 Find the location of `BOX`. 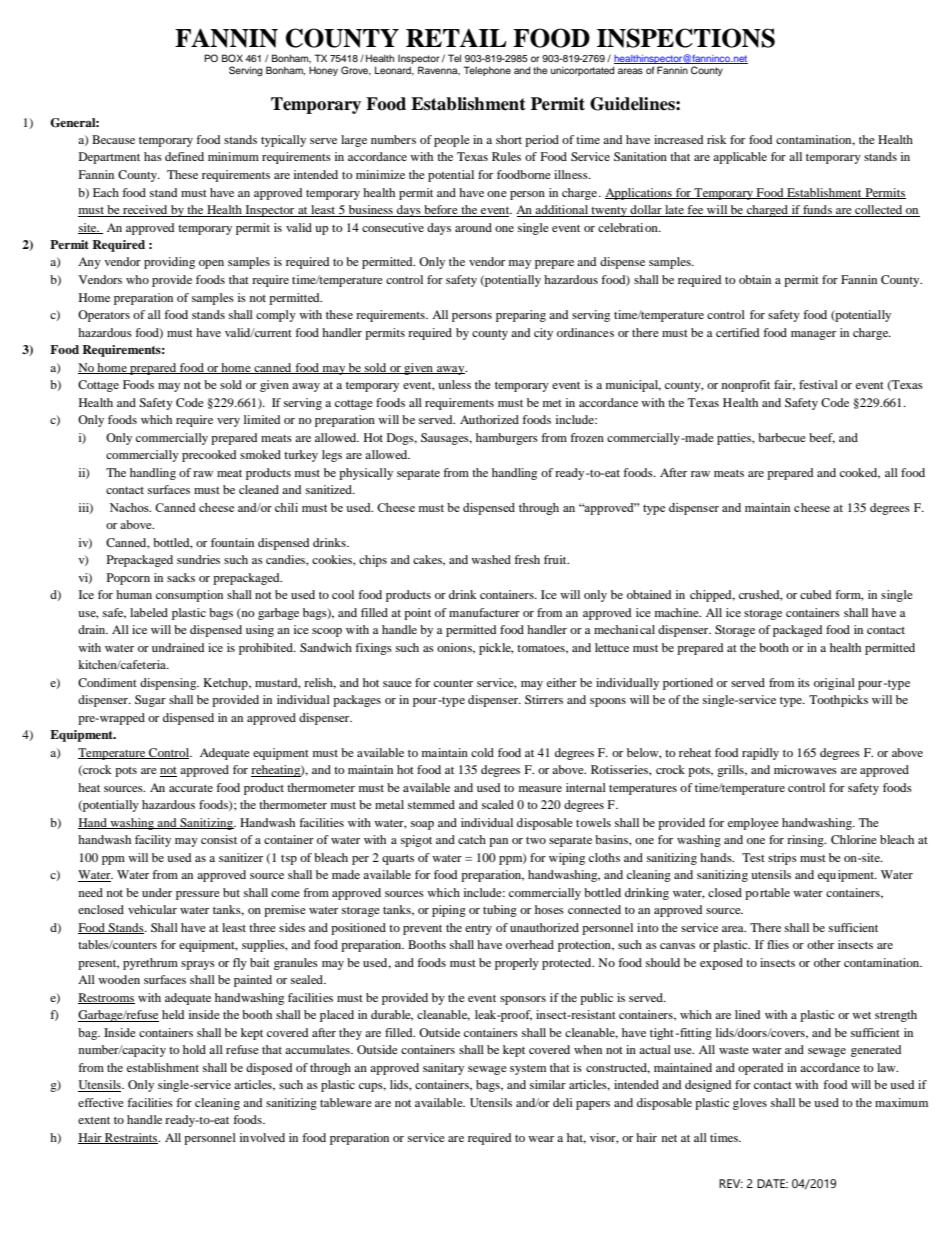

BOX is located at coordinates (232, 58).
